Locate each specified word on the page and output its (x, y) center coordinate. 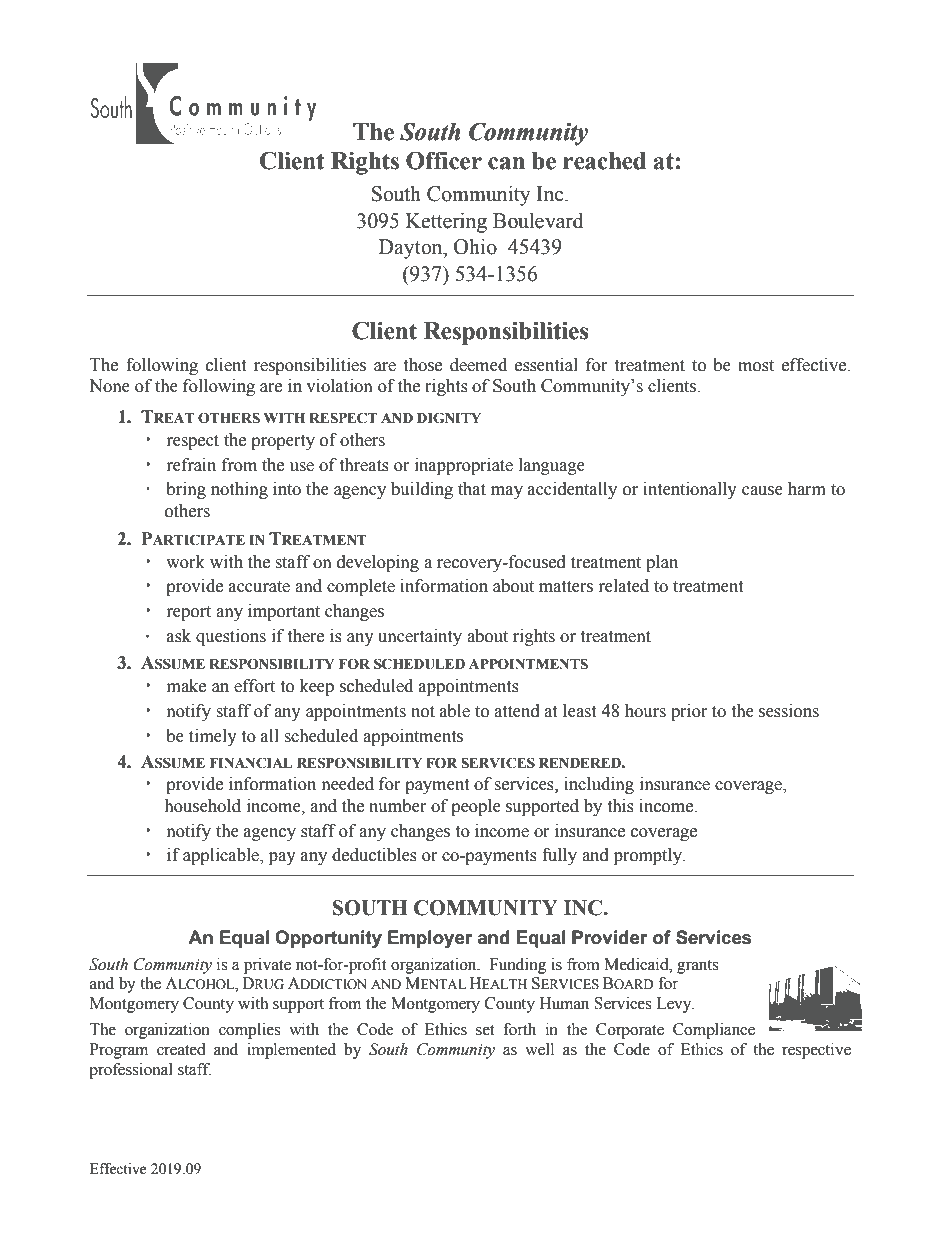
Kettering (446, 223)
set (485, 1030)
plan (662, 563)
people (476, 807)
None (109, 386)
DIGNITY (449, 418)
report (189, 613)
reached (604, 161)
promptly (649, 856)
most (756, 366)
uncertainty (420, 637)
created (181, 1049)
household (202, 806)
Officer (444, 160)
